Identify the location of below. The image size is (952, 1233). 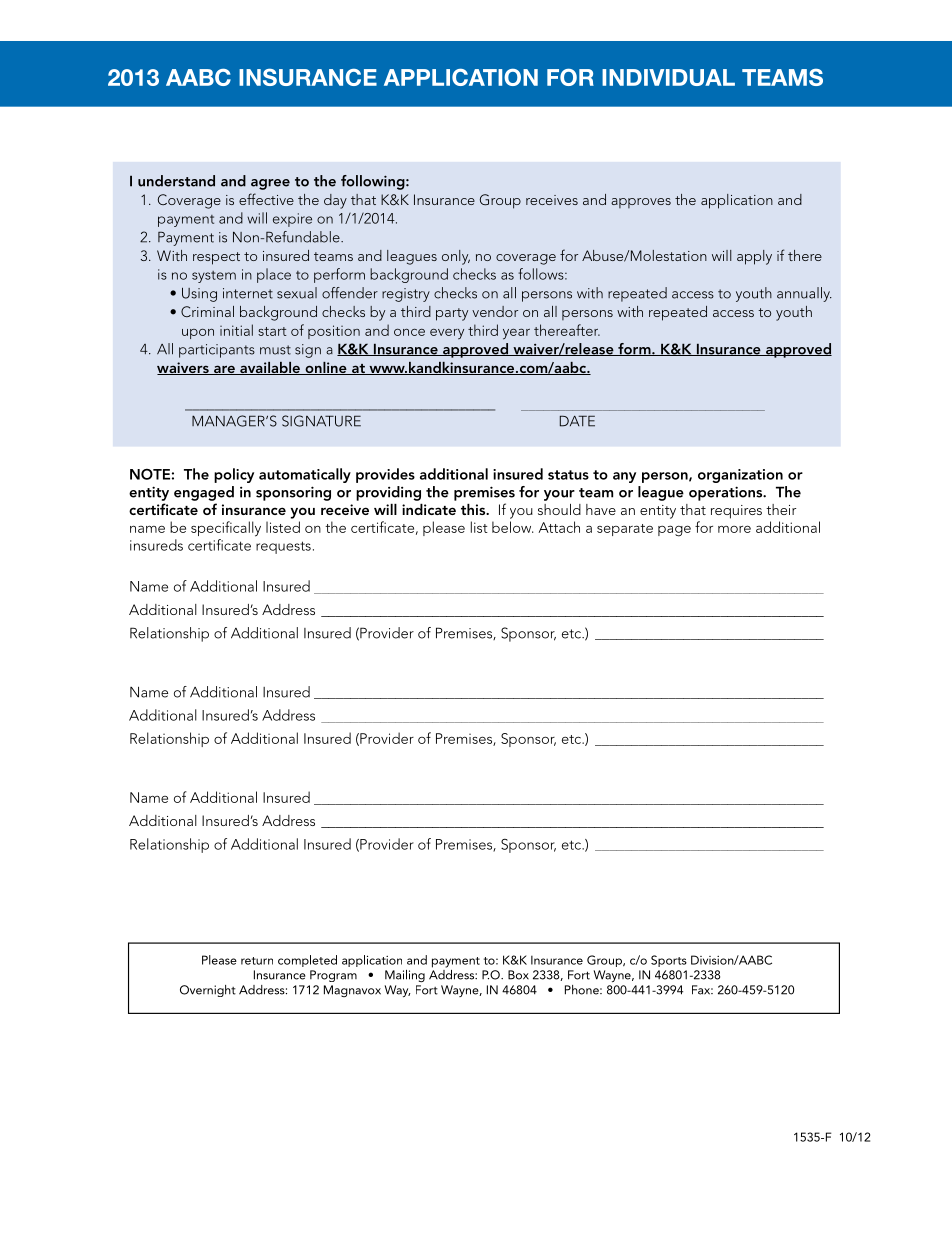
(512, 527).
